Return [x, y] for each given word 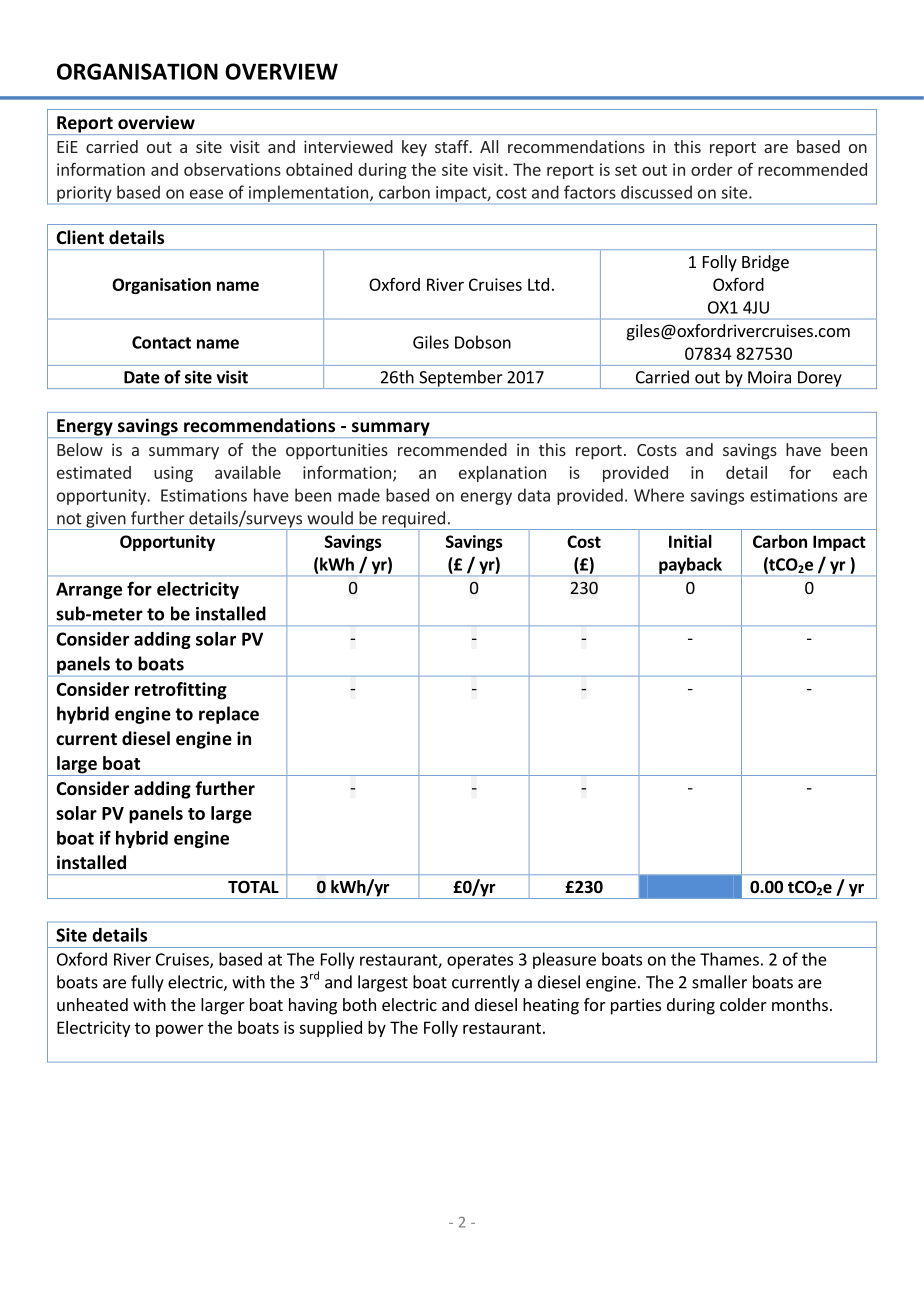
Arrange [89, 590]
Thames [729, 959]
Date [142, 377]
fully [147, 983]
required [413, 520]
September [461, 379]
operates [480, 961]
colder [743, 1004]
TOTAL [253, 887]
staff [453, 146]
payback [690, 566]
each [850, 472]
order [712, 169]
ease [206, 194]
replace [229, 715]
